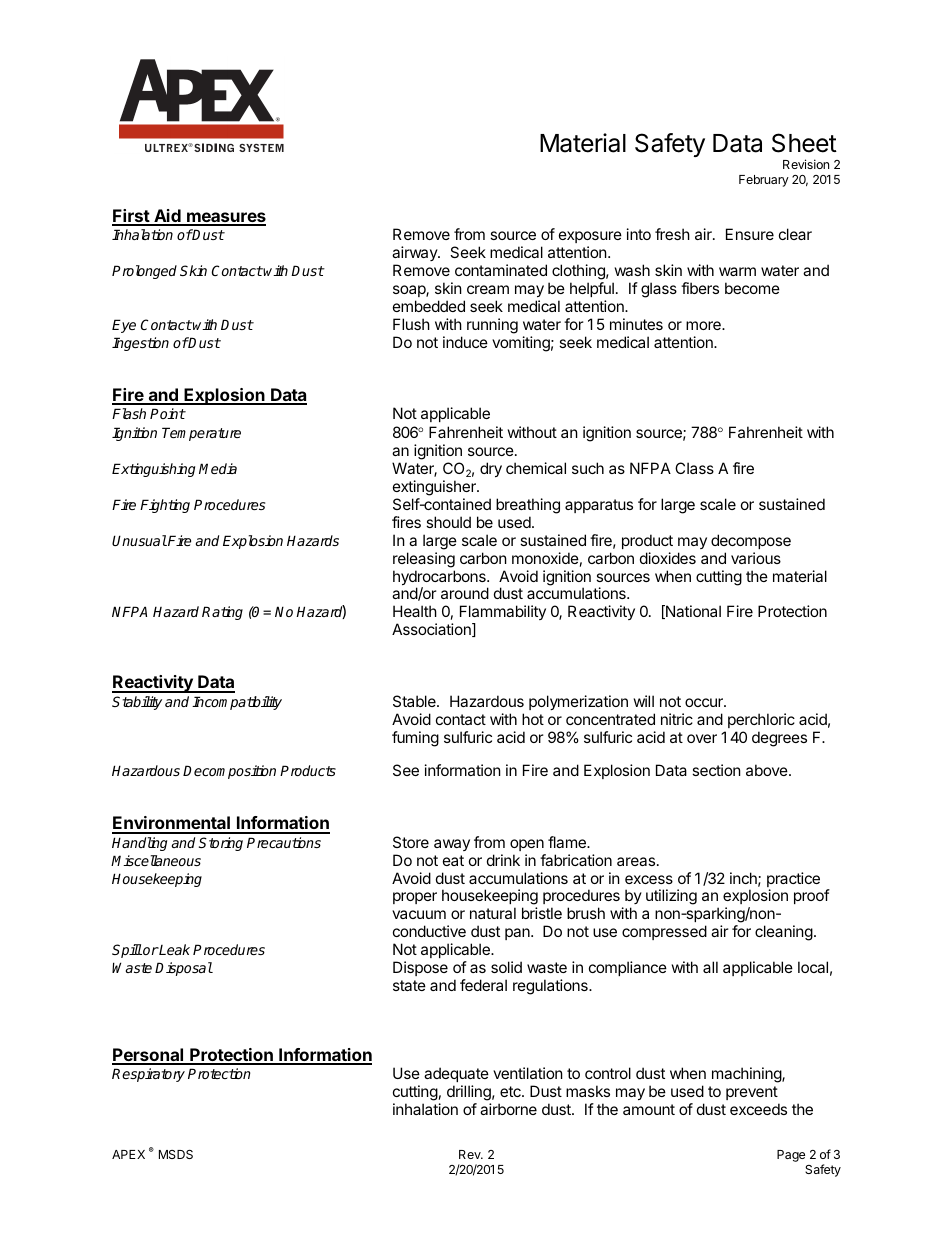 This document has height=1233, width=952. I want to click on National, so click(692, 612).
